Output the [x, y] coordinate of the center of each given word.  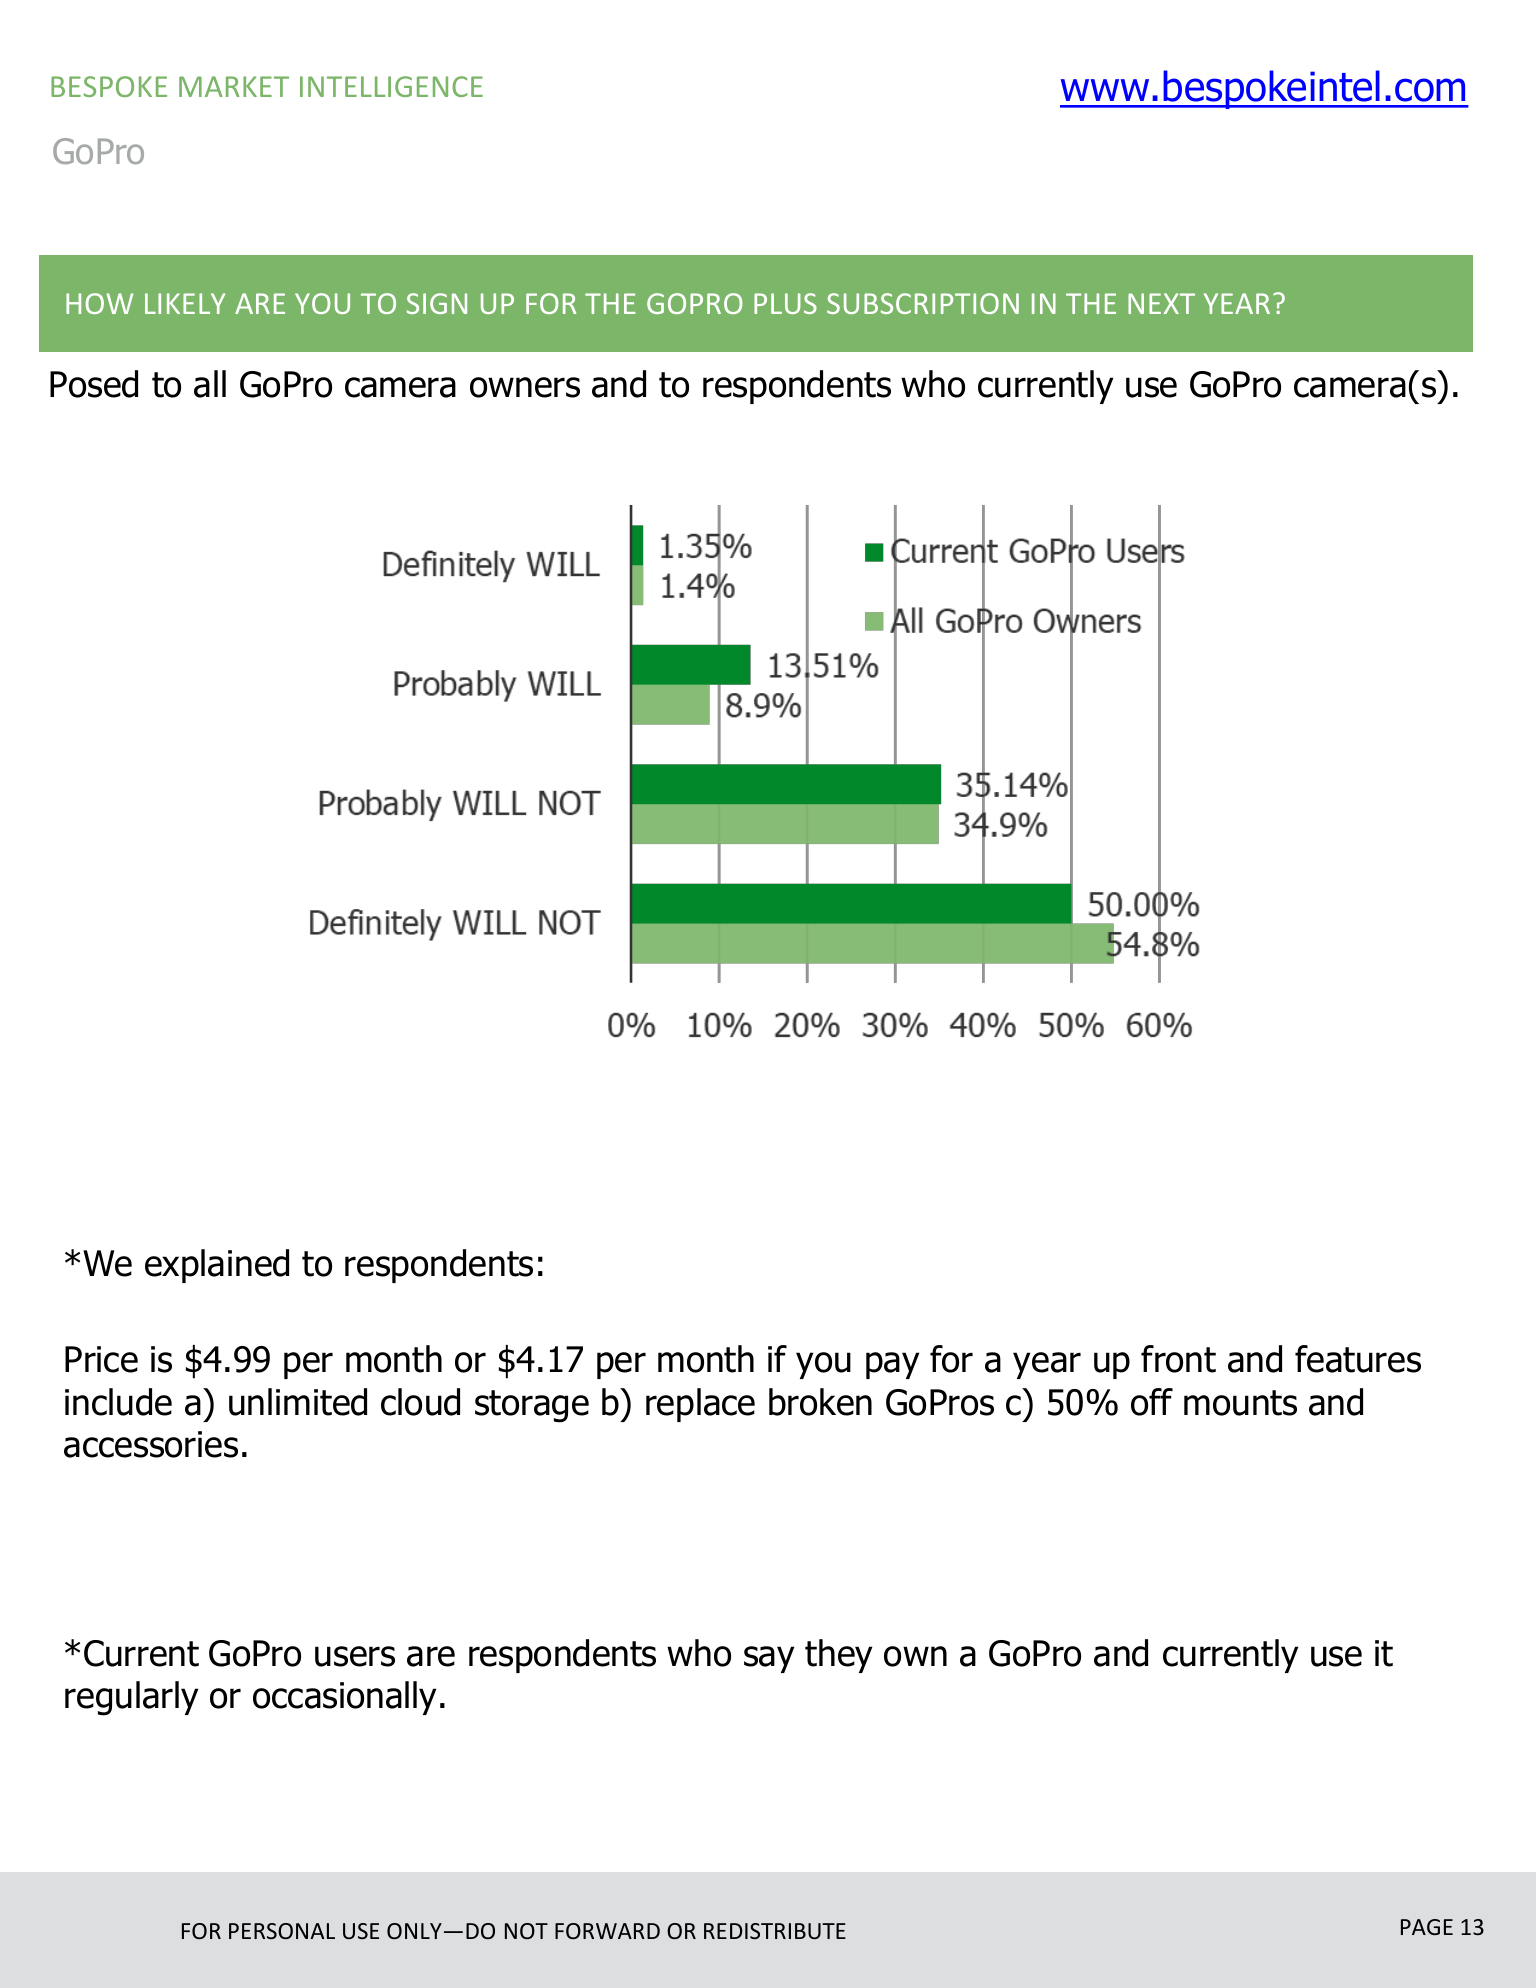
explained [217, 1266]
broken [820, 1402]
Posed [94, 384]
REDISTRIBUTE [775, 1931]
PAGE [1427, 1927]
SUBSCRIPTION [923, 303]
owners [525, 387]
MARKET [234, 86]
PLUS [785, 303]
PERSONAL [282, 1931]
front [1178, 1359]
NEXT [1161, 303]
